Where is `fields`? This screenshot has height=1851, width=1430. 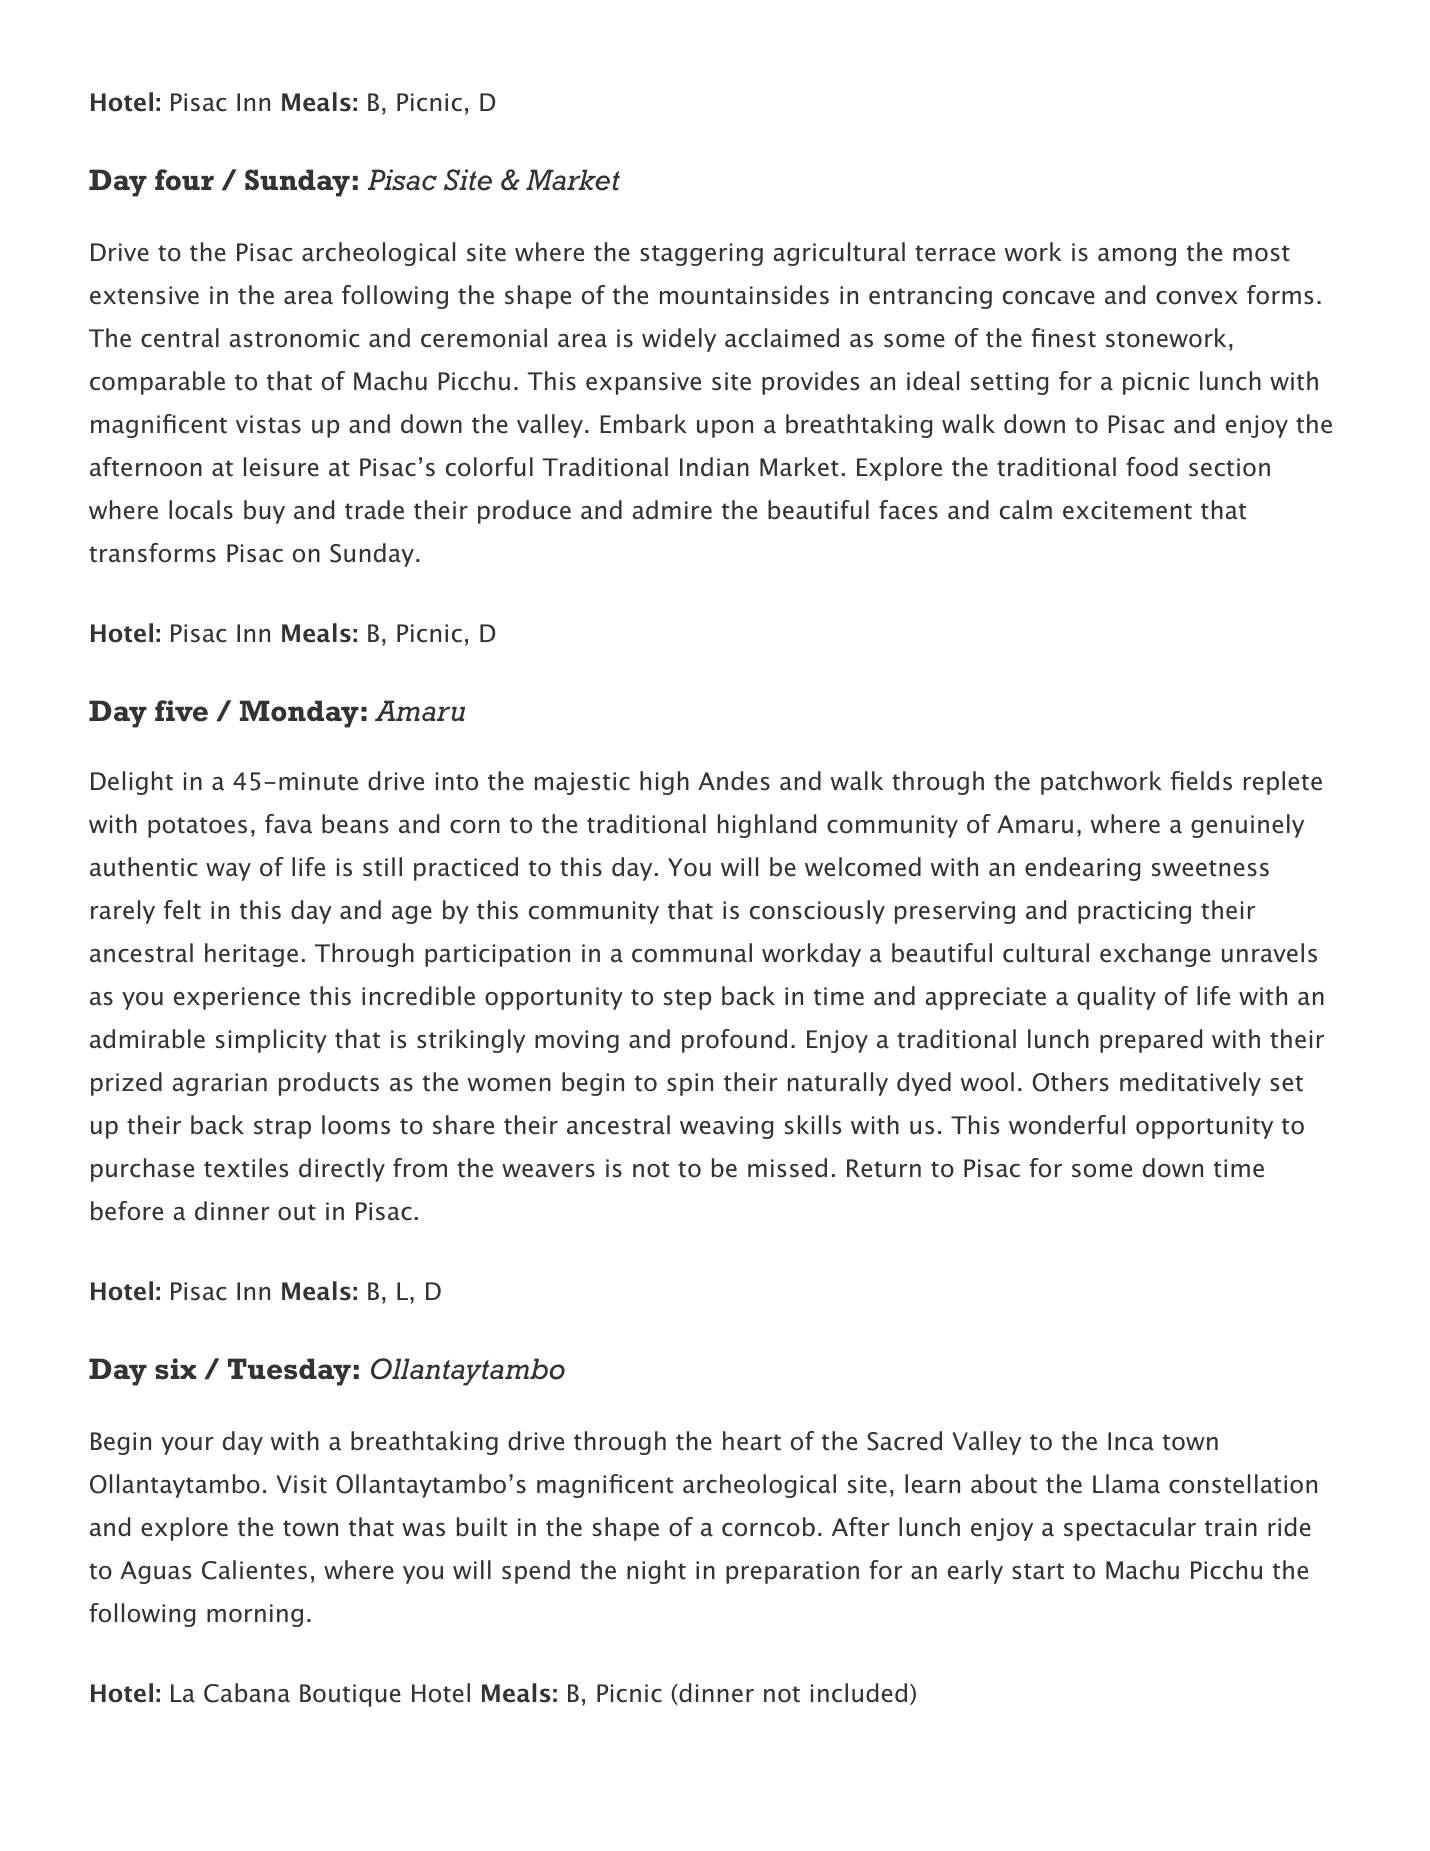
fields is located at coordinates (1201, 781).
